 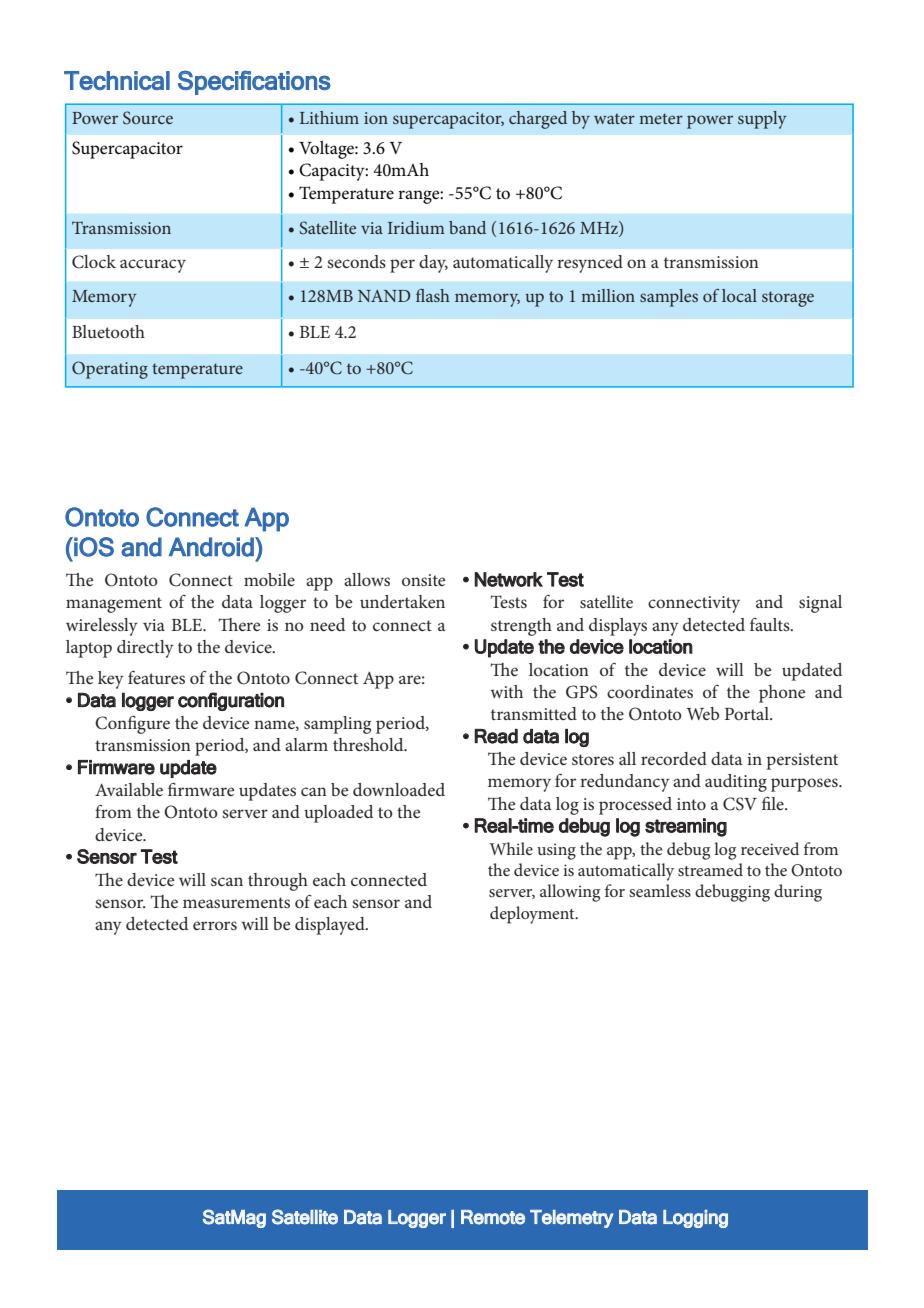 I want to click on local, so click(x=739, y=295).
